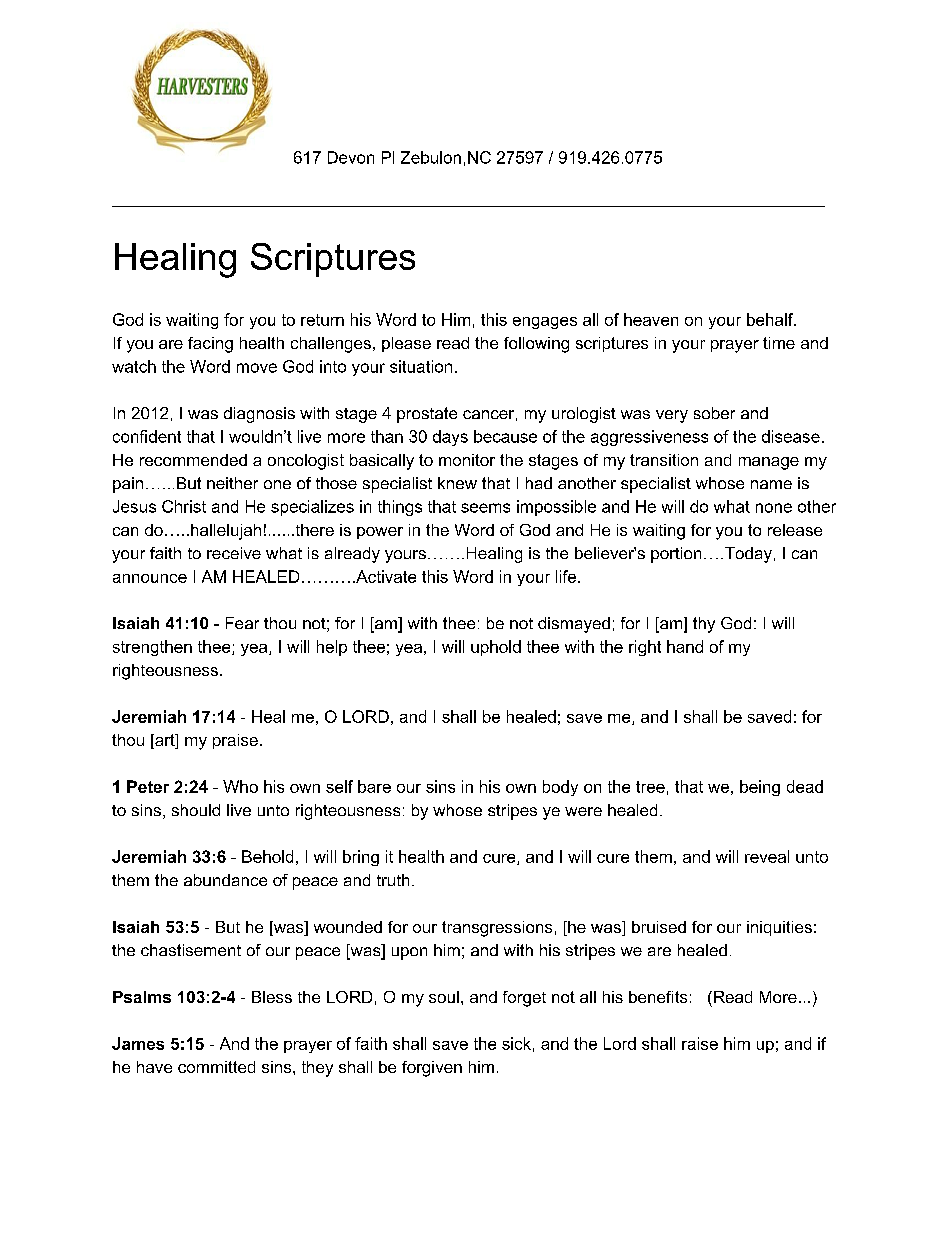 The width and height of the screenshot is (952, 1233). What do you see at coordinates (545, 323) in the screenshot?
I see `engages` at bounding box center [545, 323].
